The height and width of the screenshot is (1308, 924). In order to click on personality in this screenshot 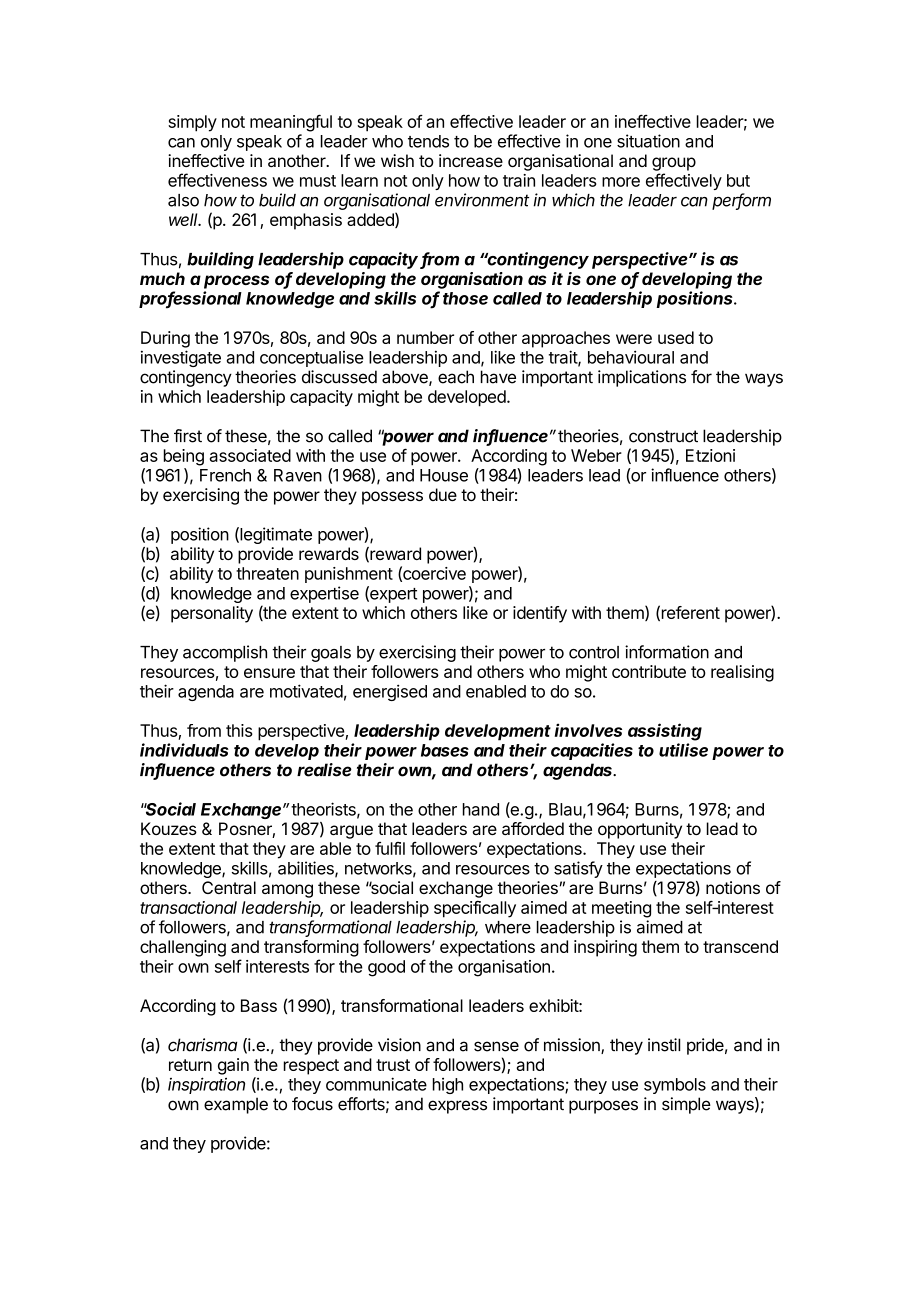, I will do `click(212, 614)`.
